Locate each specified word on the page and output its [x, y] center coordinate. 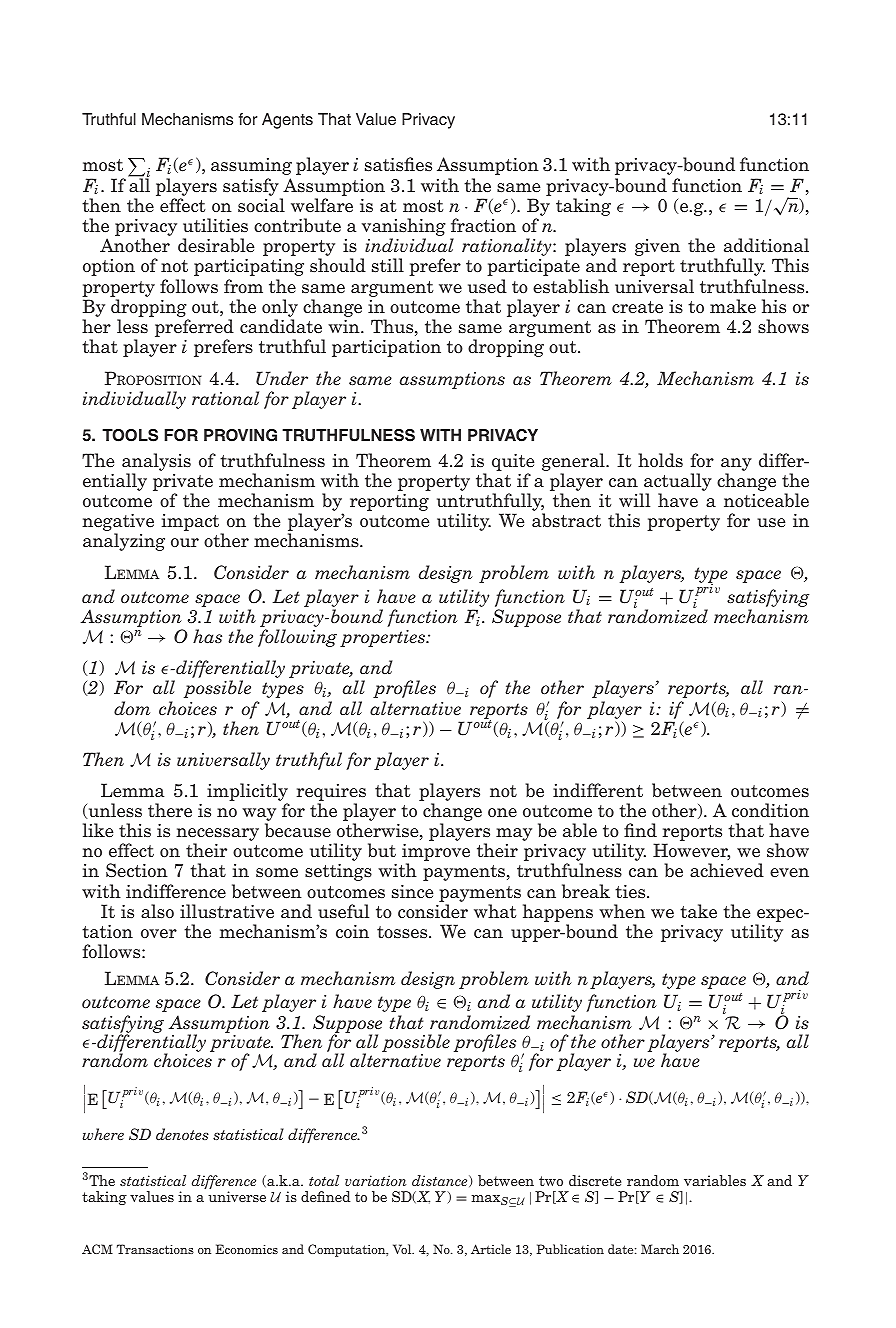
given [657, 247]
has [207, 636]
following [297, 638]
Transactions [155, 1249]
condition [770, 810]
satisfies [398, 164]
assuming [251, 166]
